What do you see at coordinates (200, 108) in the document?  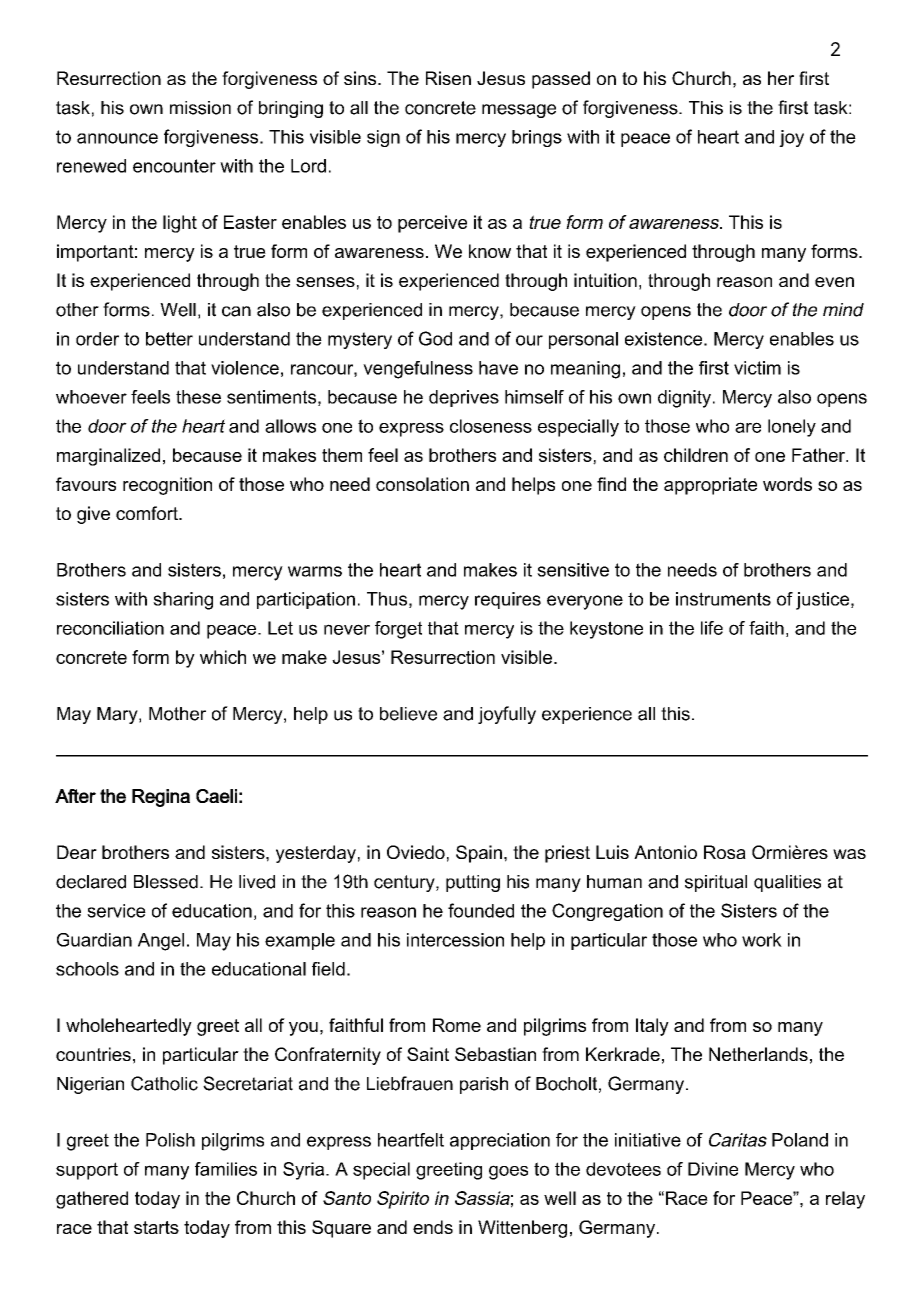 I see `mission` at bounding box center [200, 108].
